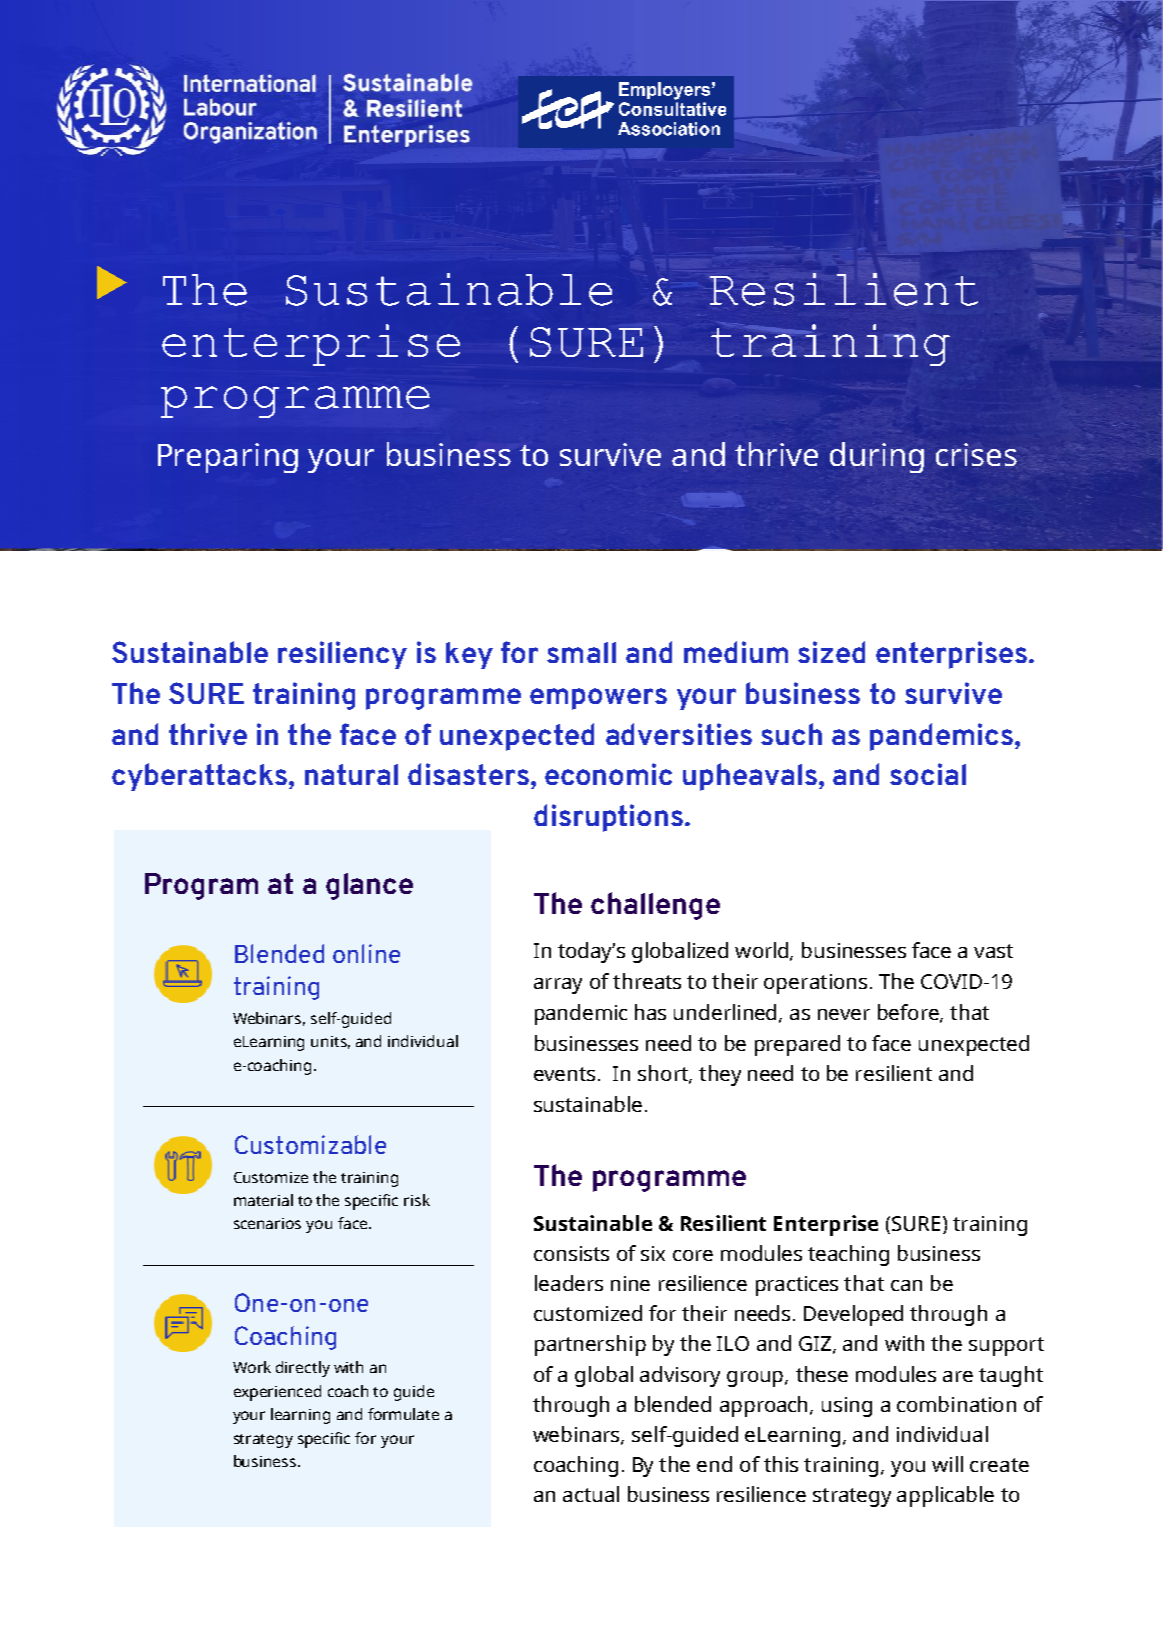 The image size is (1163, 1645). Describe the element at coordinates (877, 457) in the screenshot. I see `during` at that location.
